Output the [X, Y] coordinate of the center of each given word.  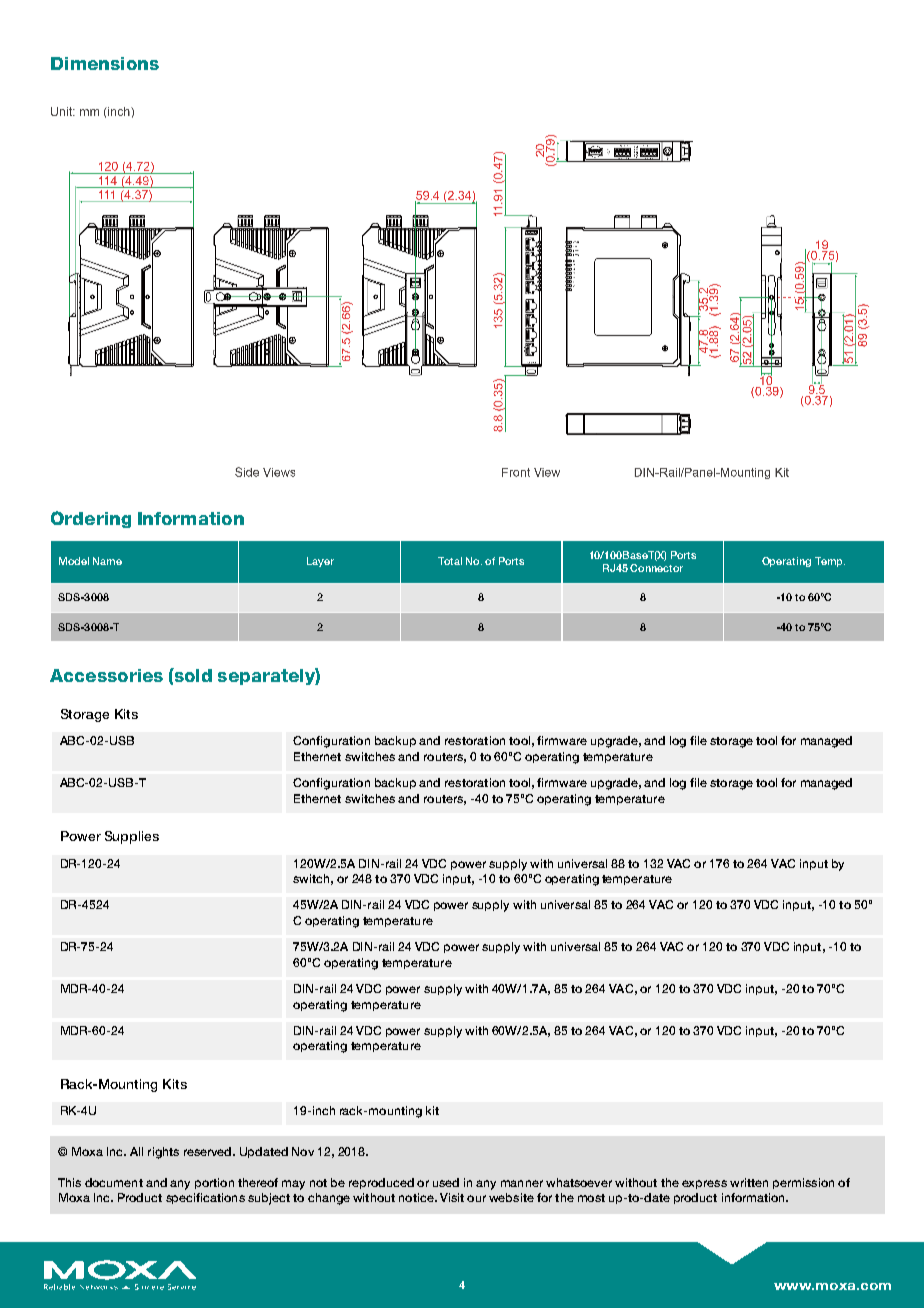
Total [450, 561]
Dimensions [105, 63]
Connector [656, 568]
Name [107, 561]
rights [163, 1153]
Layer [320, 562]
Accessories [106, 675]
